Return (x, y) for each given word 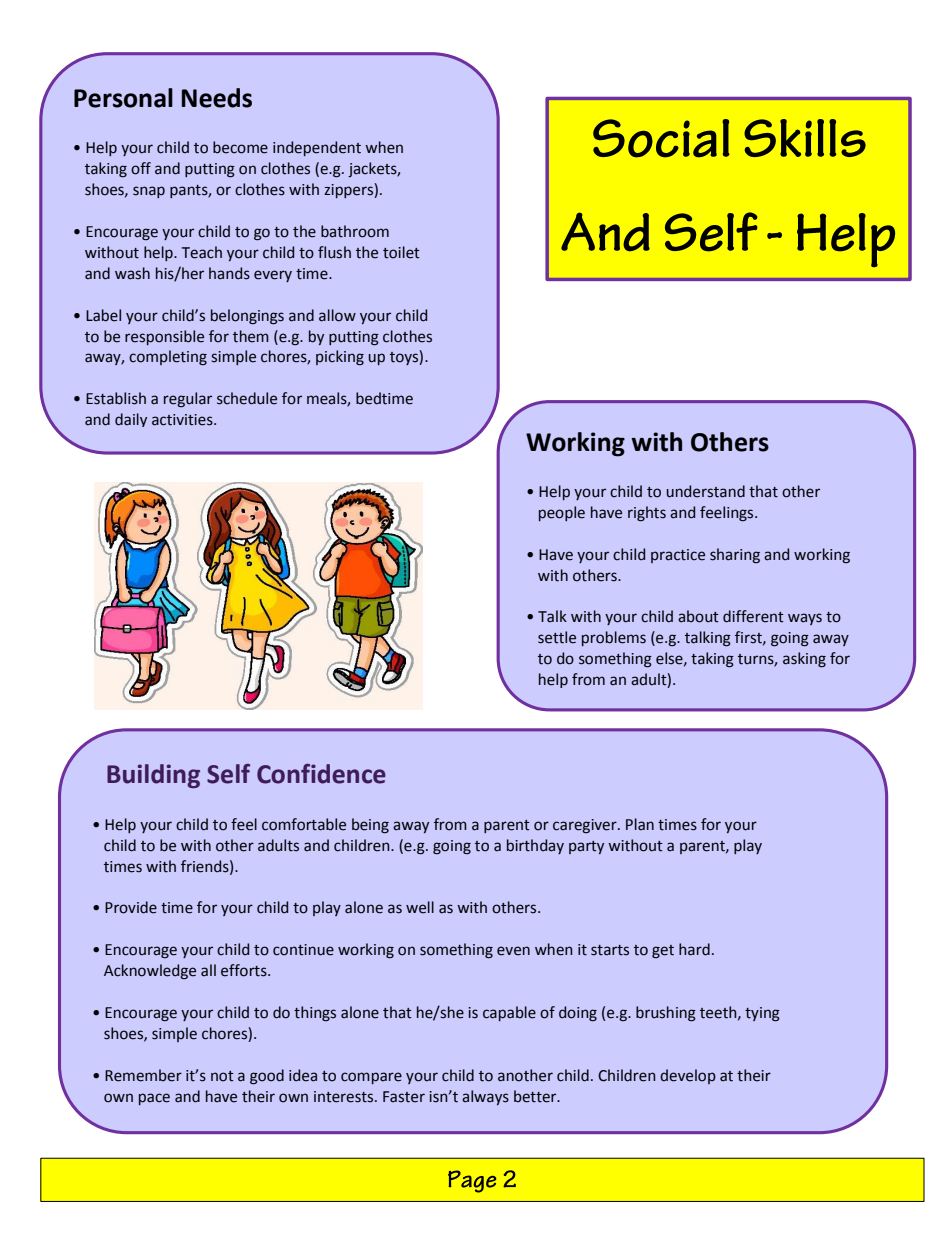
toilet (401, 252)
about (698, 616)
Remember (143, 1075)
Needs (217, 98)
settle (557, 637)
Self (228, 774)
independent (317, 148)
